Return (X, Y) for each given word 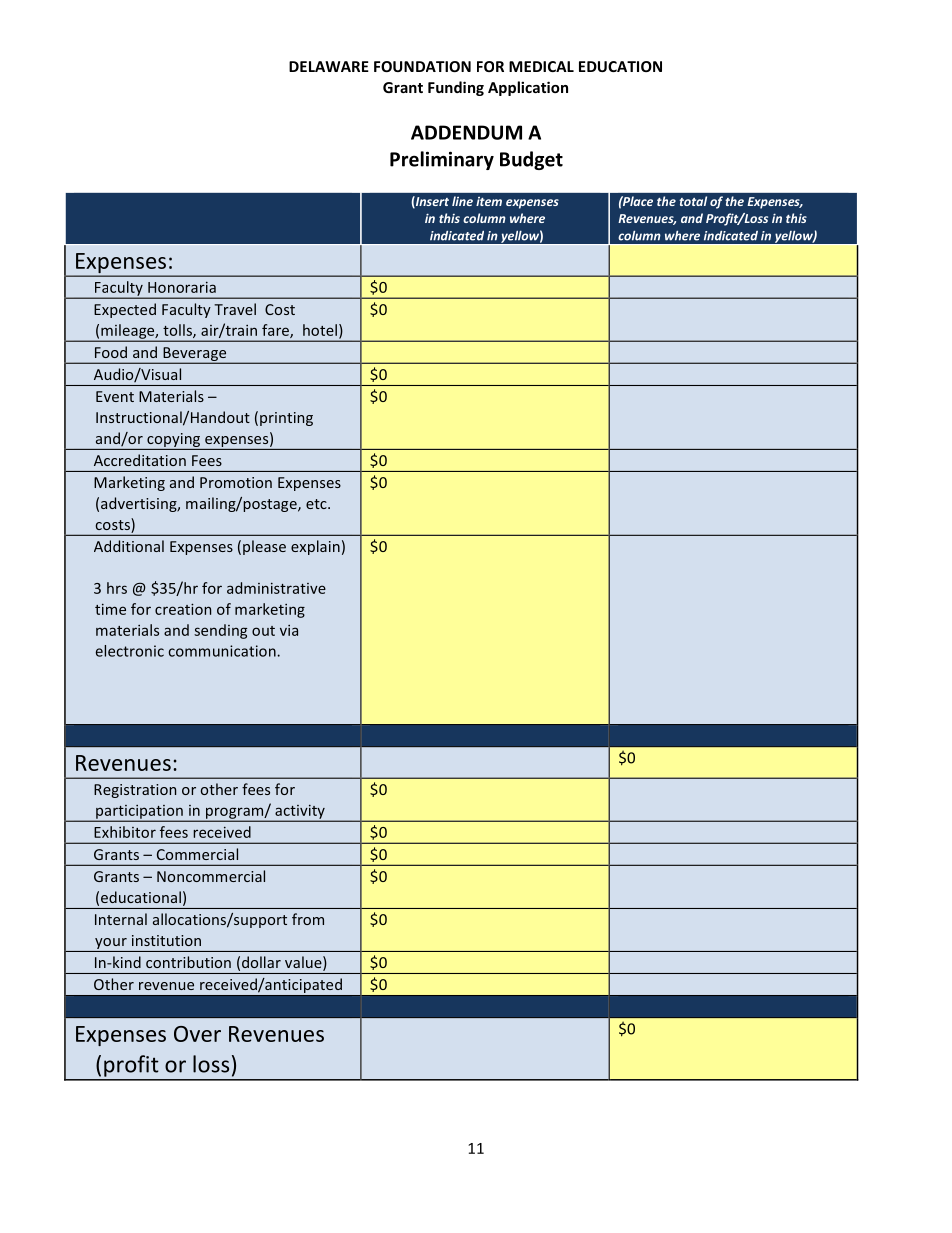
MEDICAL (541, 66)
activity (300, 812)
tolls (178, 331)
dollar (261, 962)
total (693, 201)
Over (197, 1034)
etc (317, 504)
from (308, 919)
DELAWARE (329, 66)
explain (315, 547)
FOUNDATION (422, 66)
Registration (135, 791)
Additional (129, 546)
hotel (320, 330)
